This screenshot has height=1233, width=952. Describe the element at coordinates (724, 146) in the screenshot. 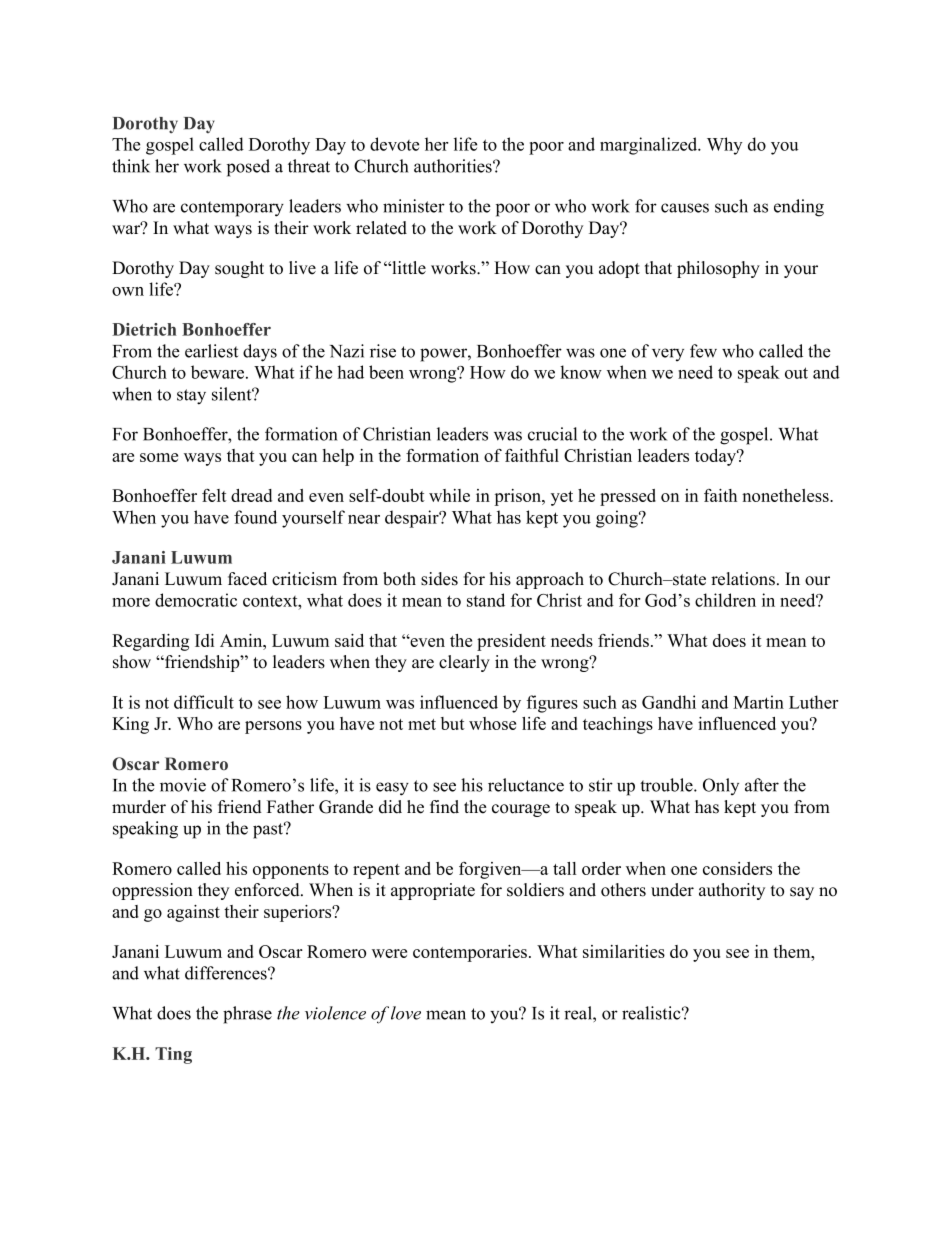

I see `Why` at that location.
